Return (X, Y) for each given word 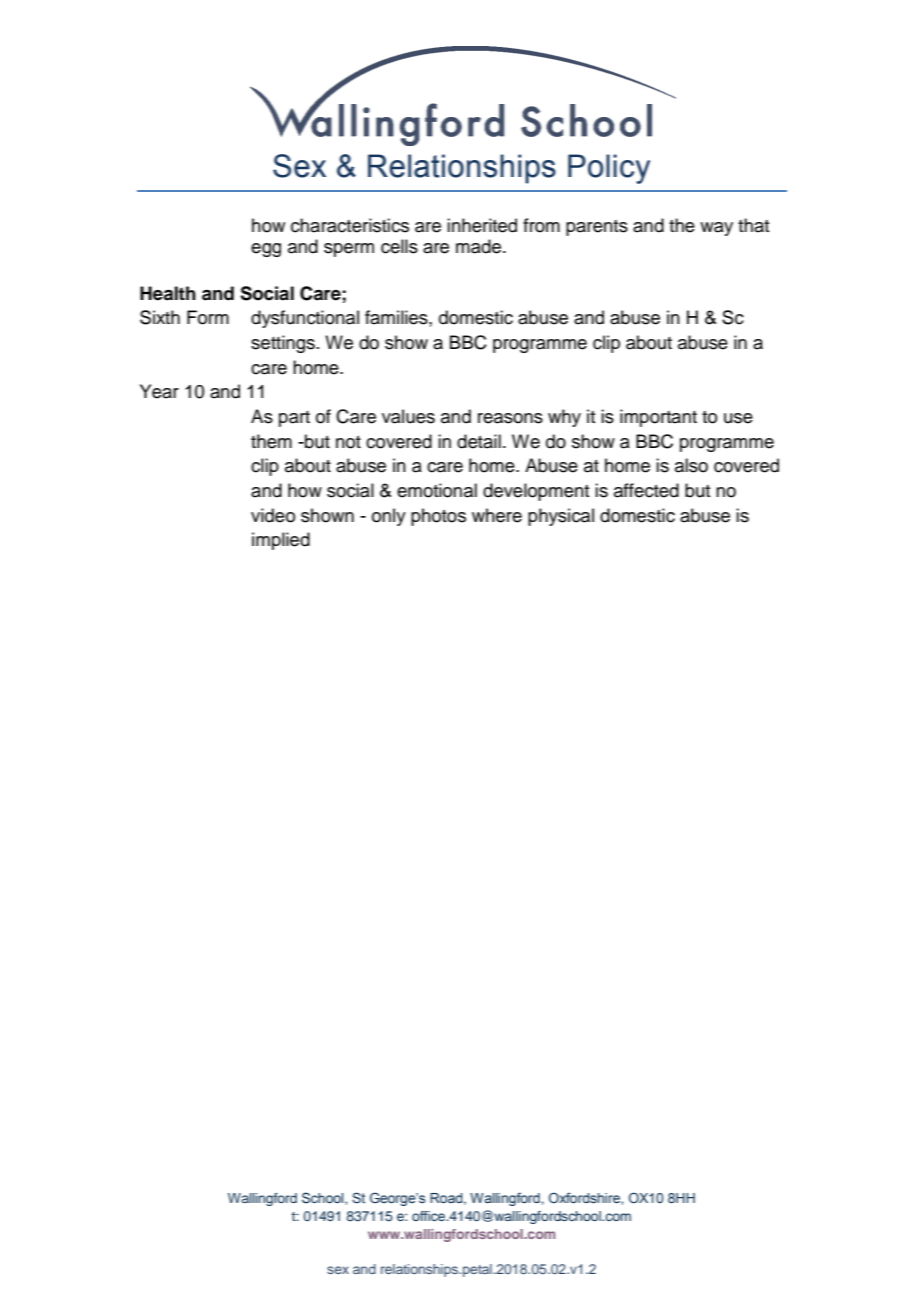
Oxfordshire (585, 1198)
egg (266, 250)
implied (281, 541)
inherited (482, 225)
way (716, 229)
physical (561, 517)
